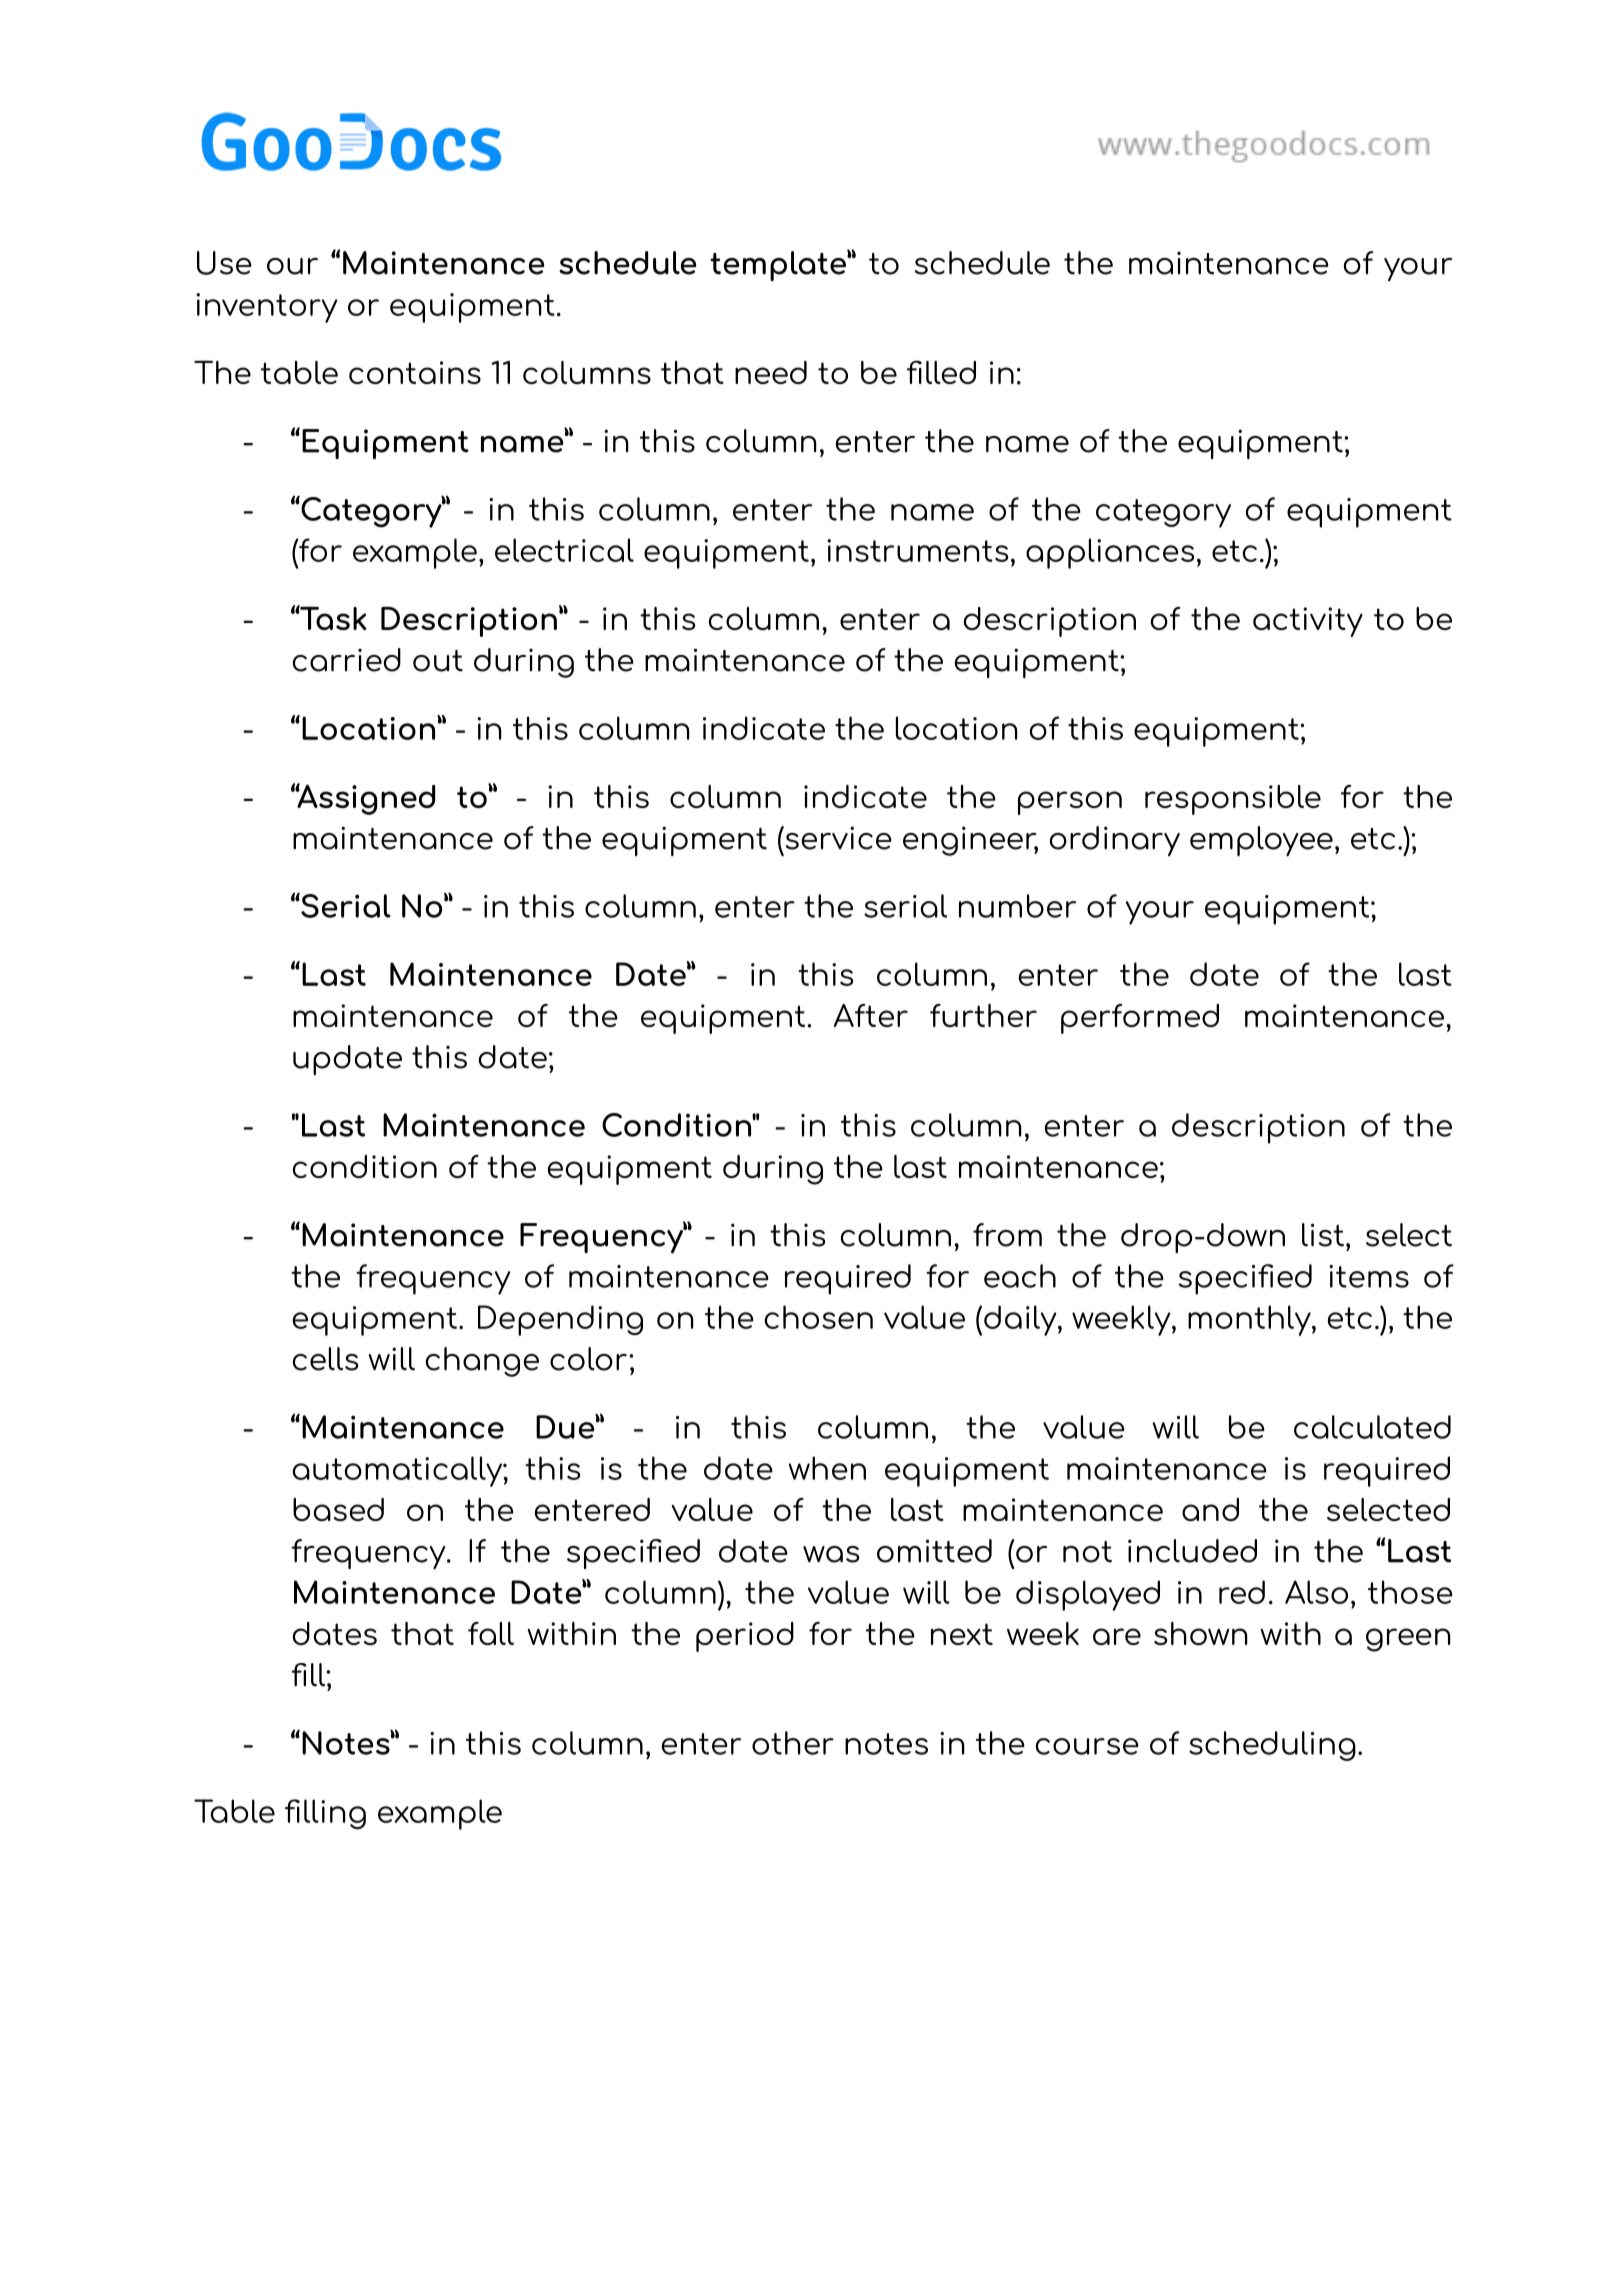 This screenshot has height=2269, width=1606. I want to click on performed, so click(1140, 1019).
